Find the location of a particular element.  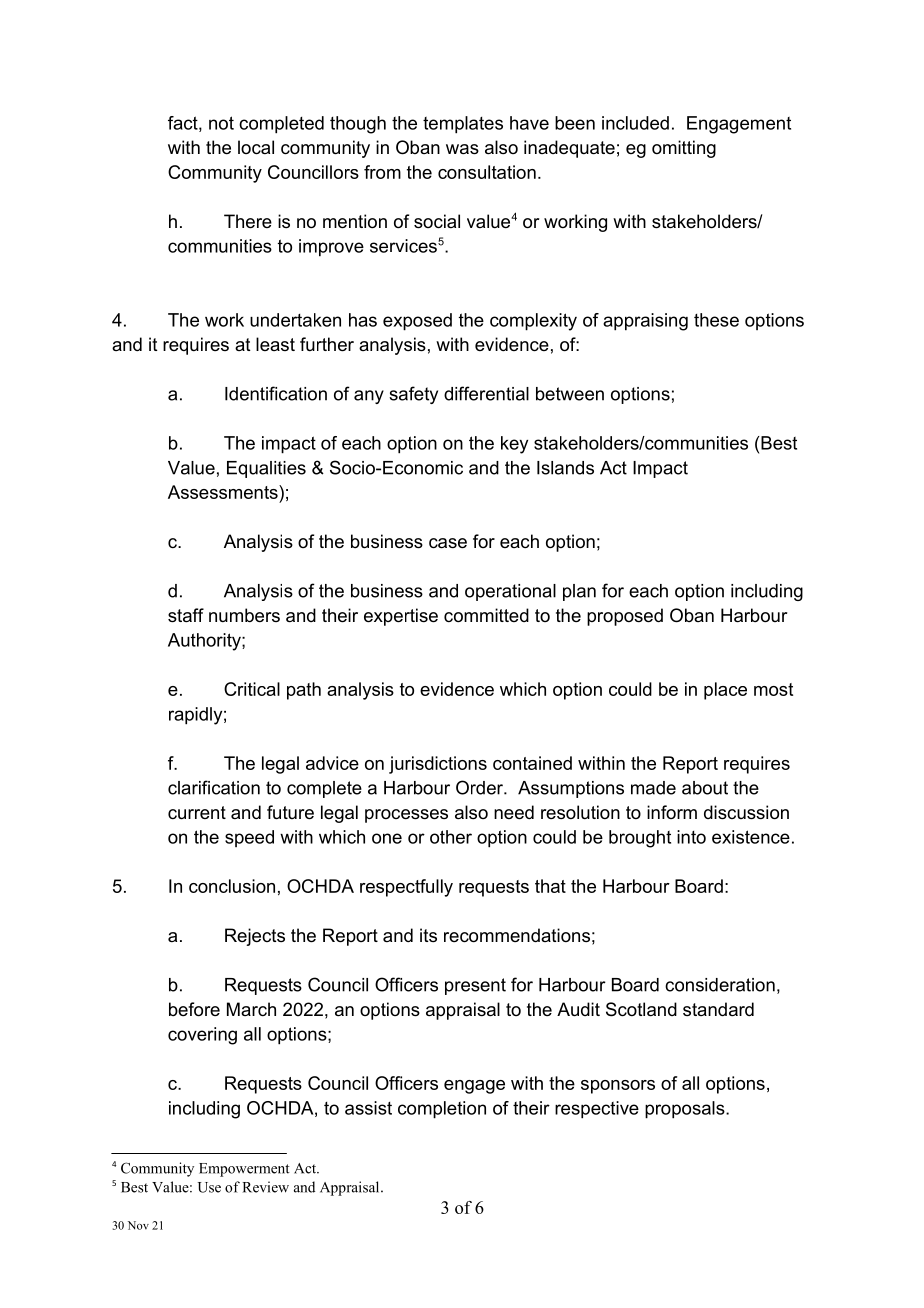

case is located at coordinates (448, 543).
